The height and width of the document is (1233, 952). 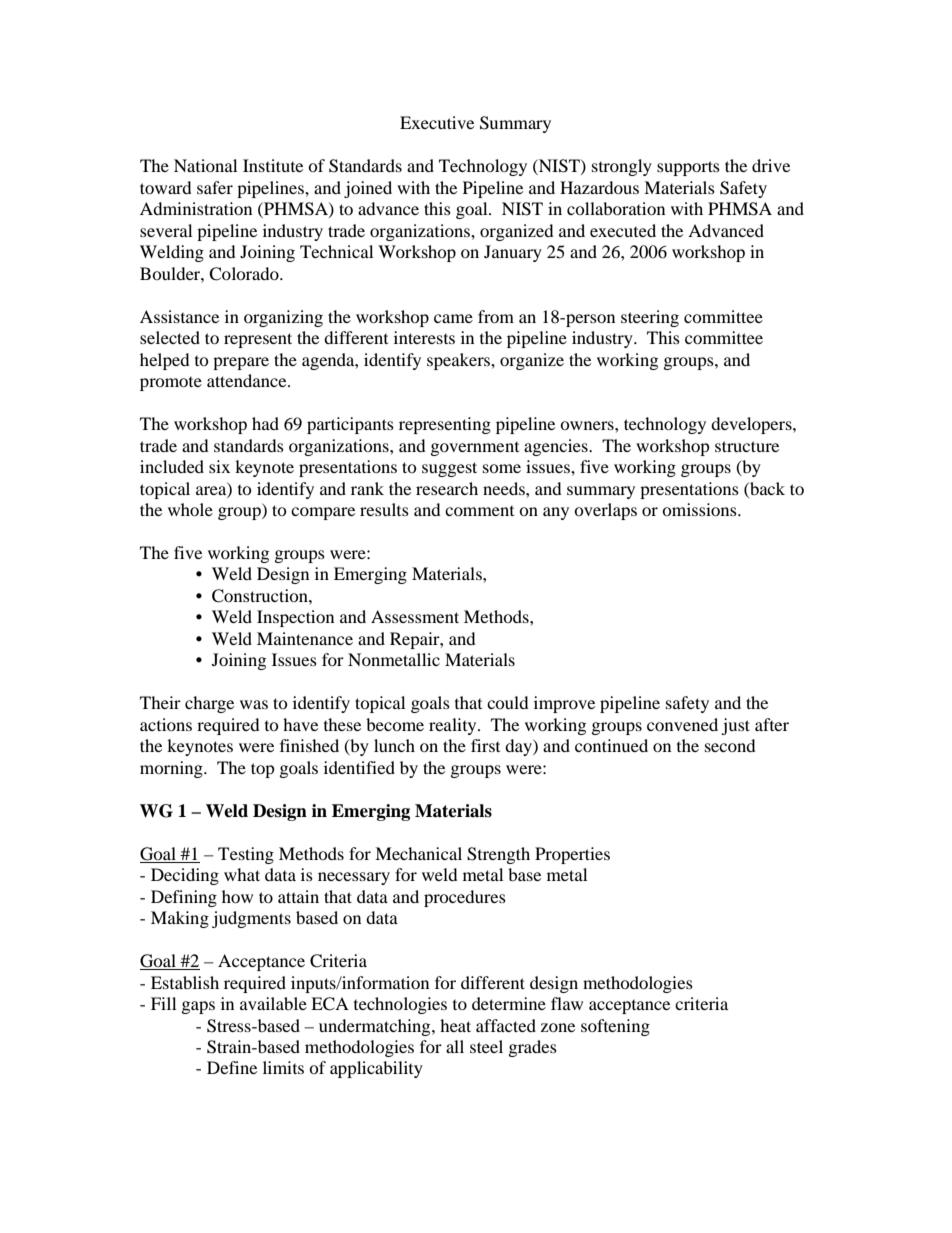 What do you see at coordinates (232, 1067) in the document?
I see `Define` at bounding box center [232, 1067].
